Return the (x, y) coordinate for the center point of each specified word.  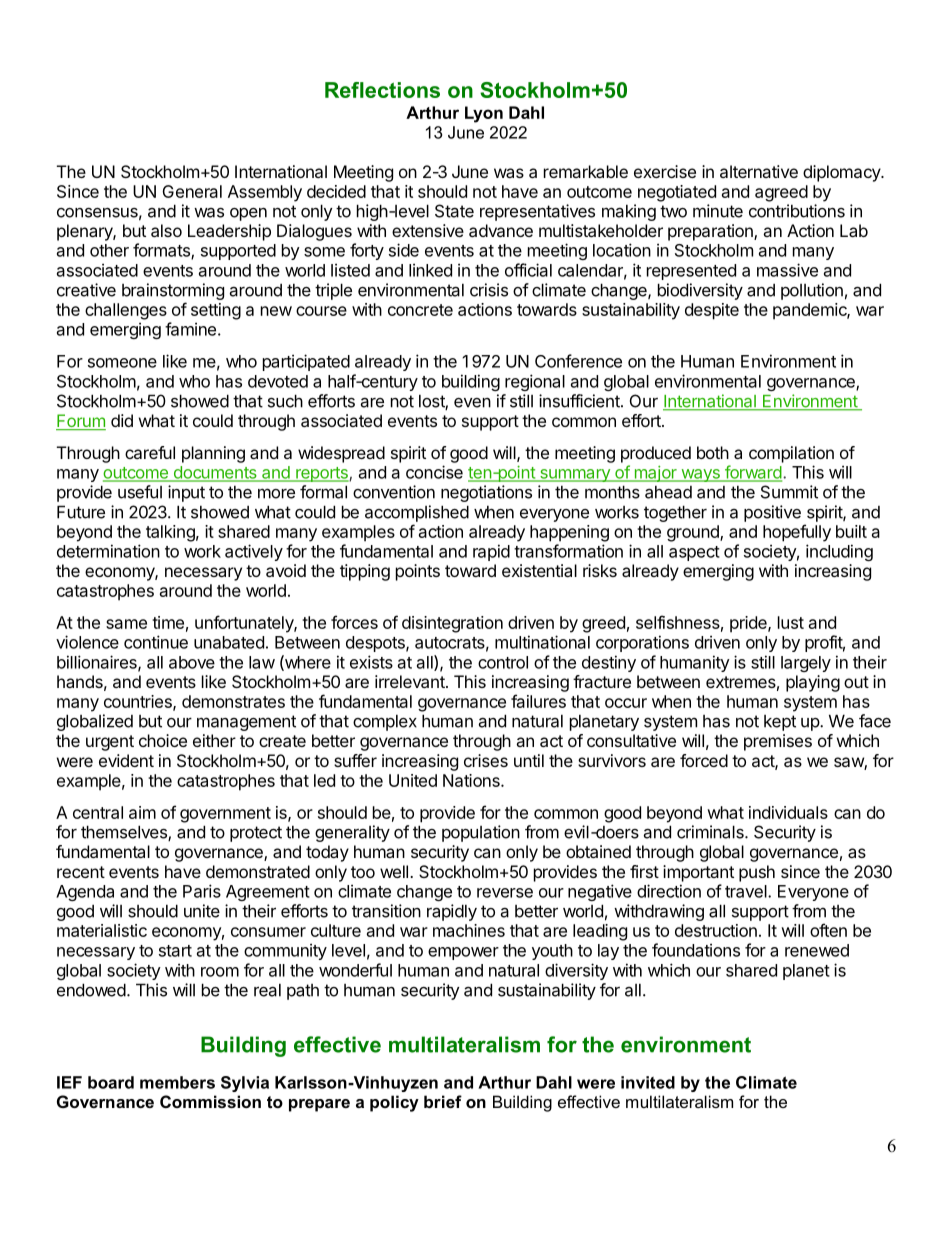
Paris (202, 891)
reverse (505, 893)
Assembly (265, 193)
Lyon (484, 114)
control (503, 662)
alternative (759, 171)
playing (813, 683)
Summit (789, 492)
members (177, 1082)
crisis (489, 290)
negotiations (486, 493)
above (192, 662)
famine (190, 329)
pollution (812, 291)
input (186, 493)
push (757, 873)
